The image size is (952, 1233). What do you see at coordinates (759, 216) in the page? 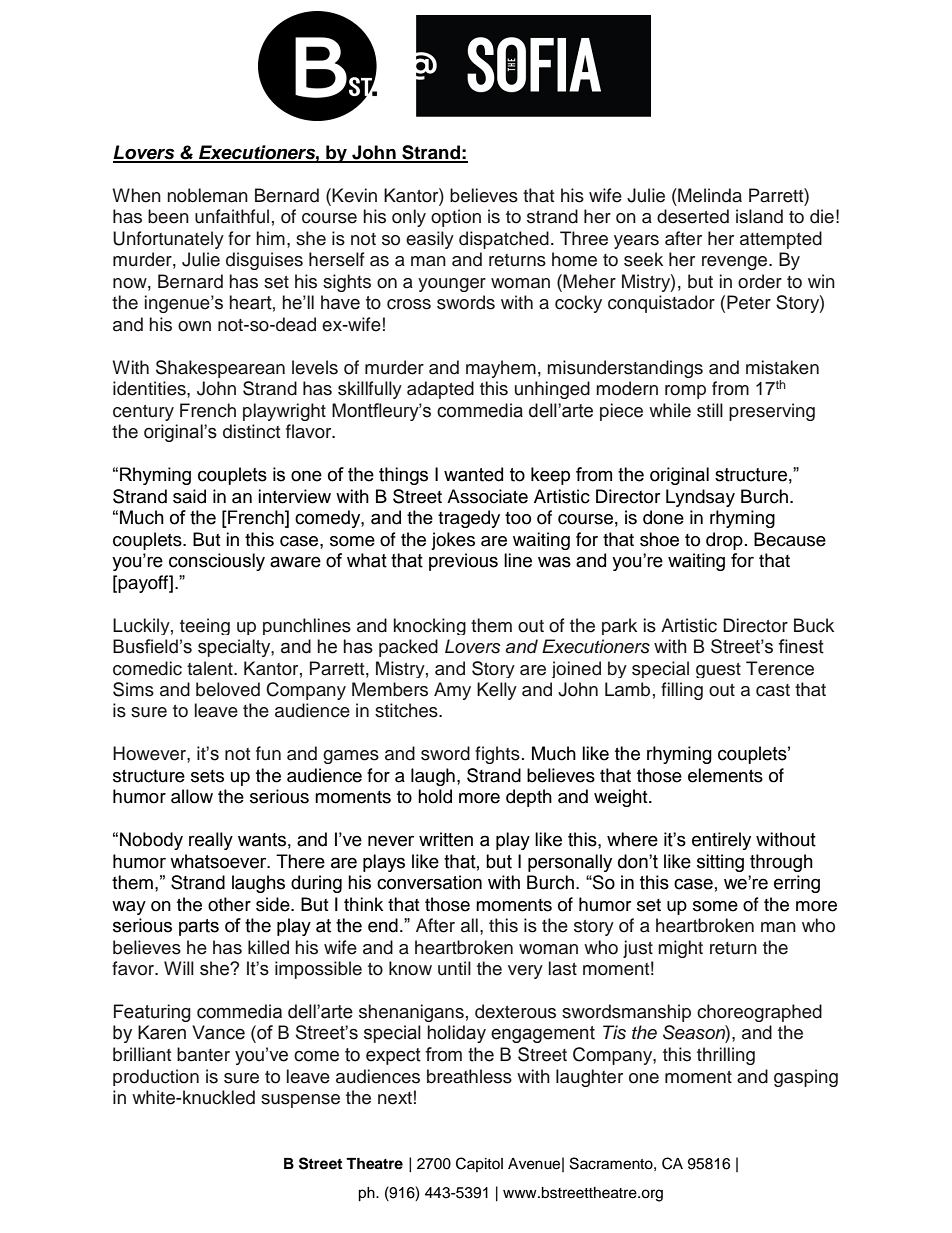
I see `island` at bounding box center [759, 216].
